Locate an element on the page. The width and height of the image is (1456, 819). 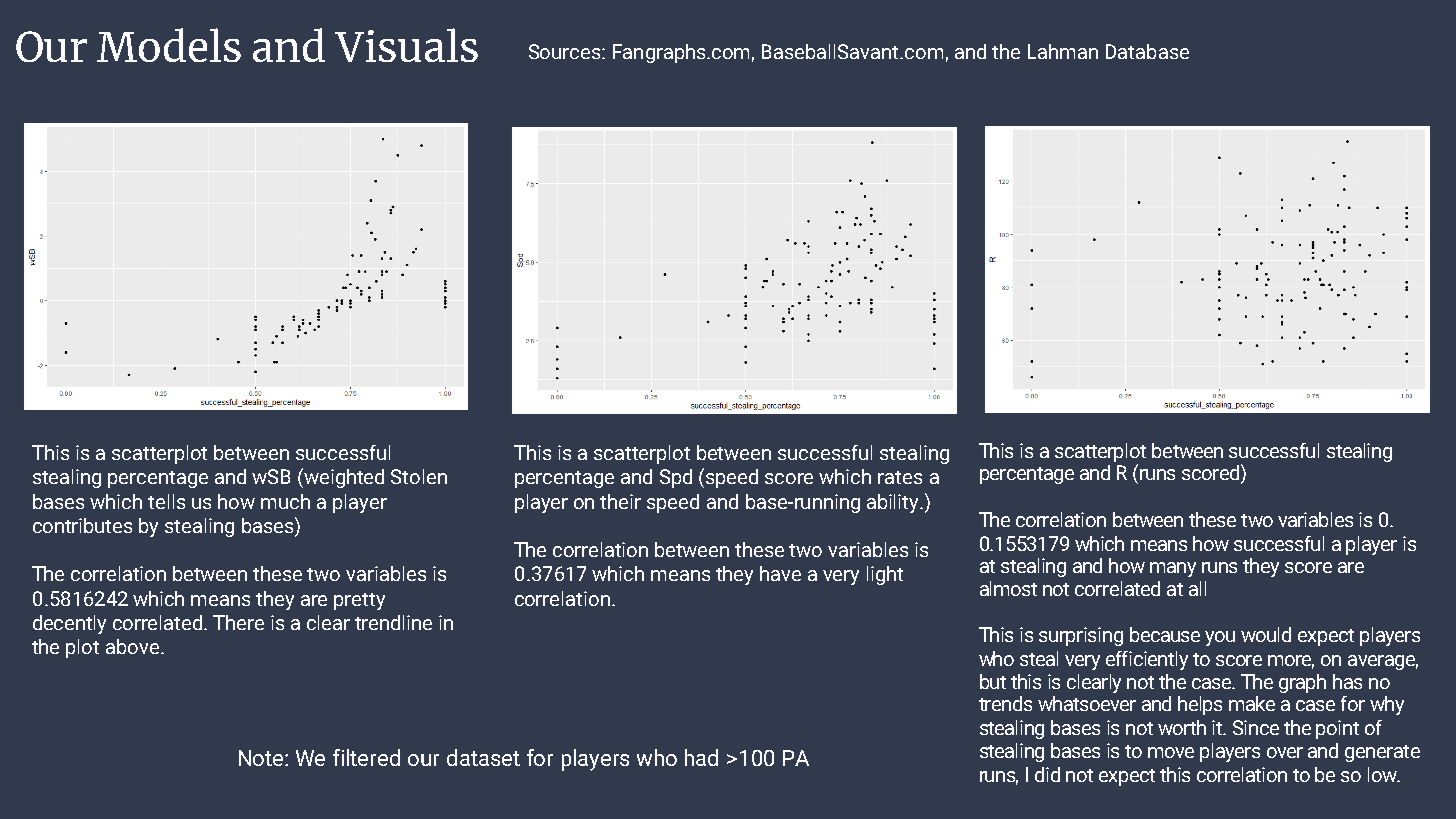
rates is located at coordinates (900, 477).
